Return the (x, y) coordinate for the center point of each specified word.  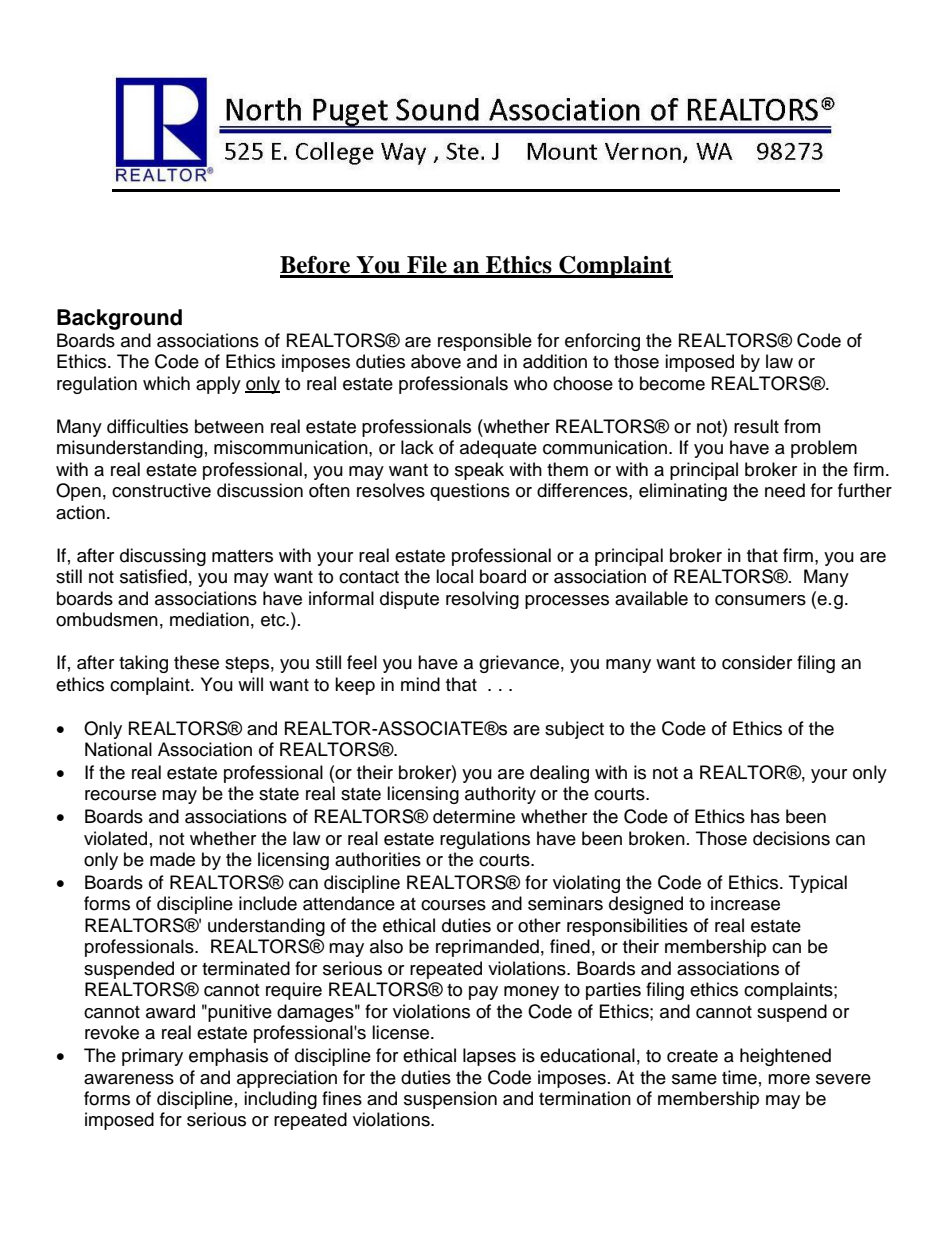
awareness (129, 1079)
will (250, 684)
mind (420, 684)
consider (757, 662)
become (672, 383)
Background (119, 319)
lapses (489, 1057)
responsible (485, 342)
